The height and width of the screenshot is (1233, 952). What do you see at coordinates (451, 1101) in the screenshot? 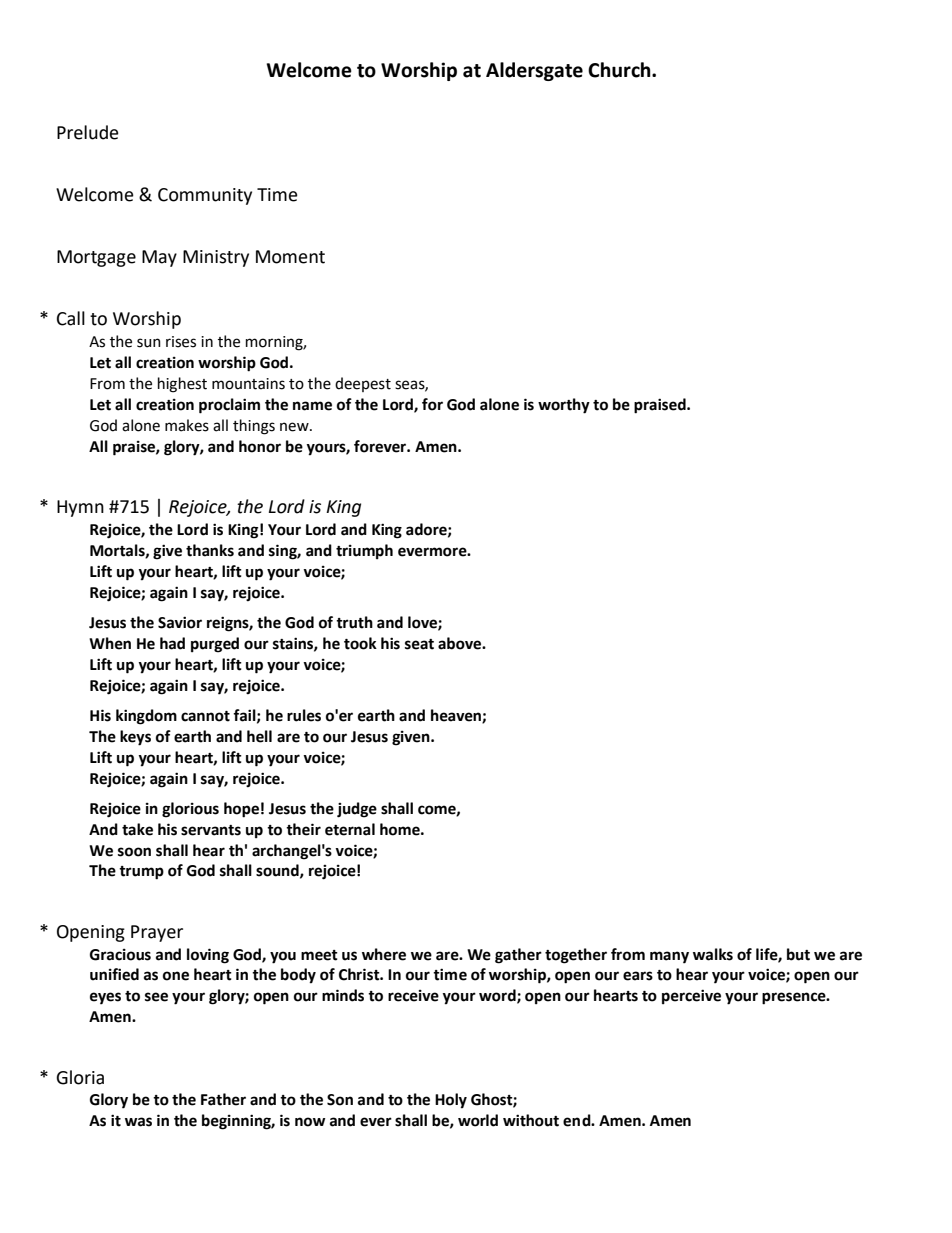
I see `Holy` at bounding box center [451, 1101].
